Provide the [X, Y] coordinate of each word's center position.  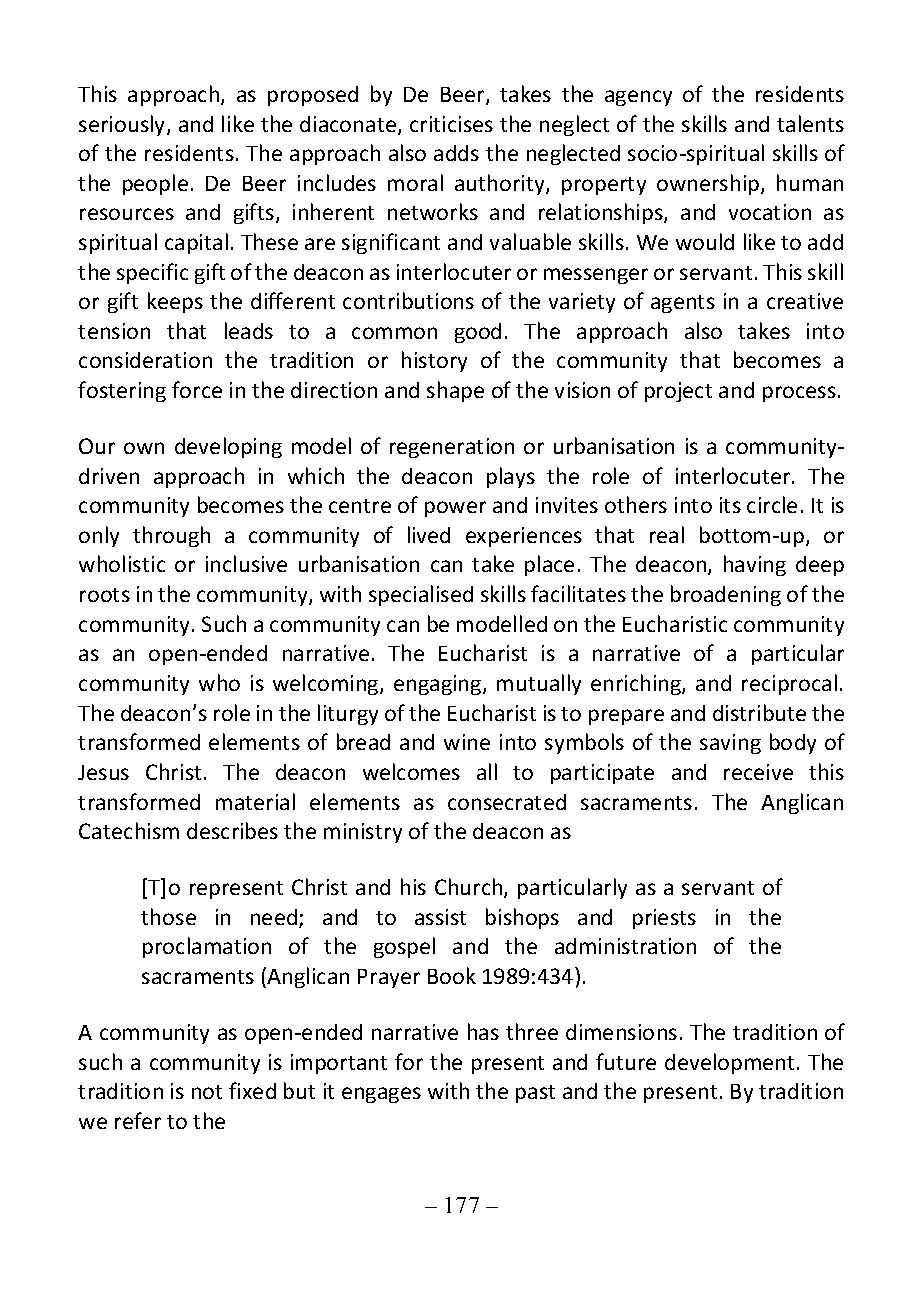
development [729, 1063]
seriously [123, 125]
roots [105, 595]
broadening [726, 595]
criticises [451, 124]
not [207, 1092]
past [535, 1094]
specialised [421, 595]
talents [810, 123]
